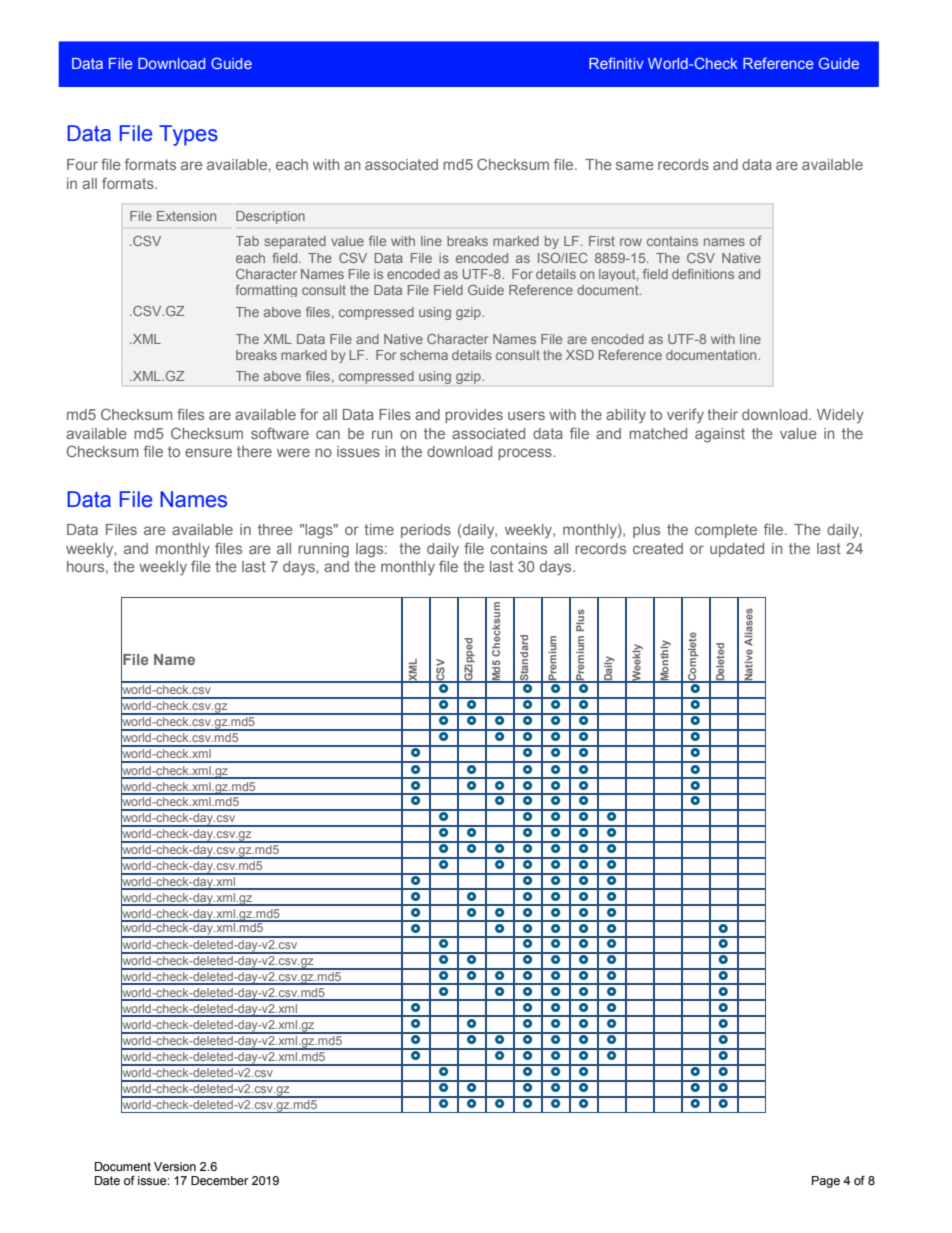  Describe the element at coordinates (275, 529) in the document. I see `three` at that location.
